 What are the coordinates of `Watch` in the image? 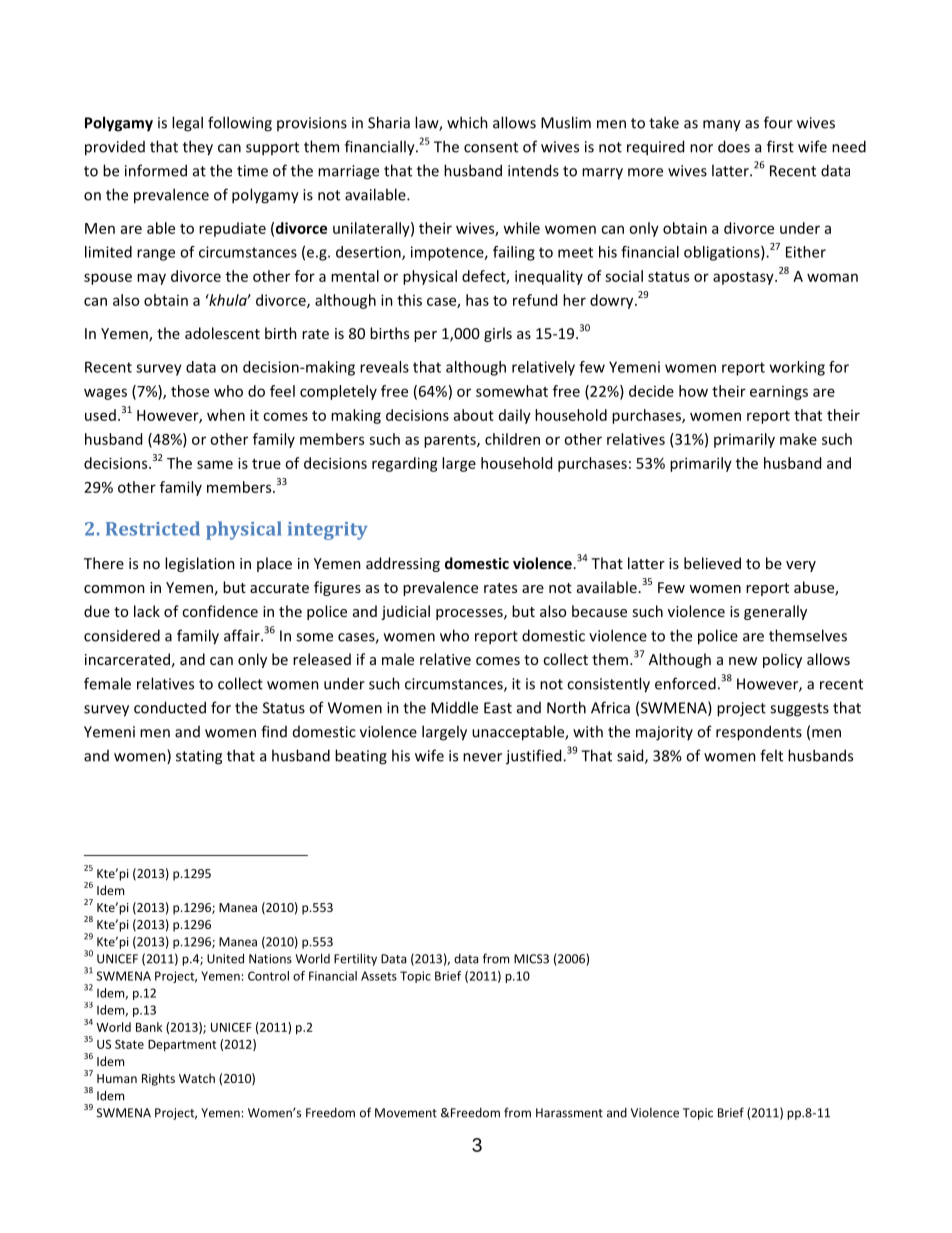 It's located at (197, 1078).
